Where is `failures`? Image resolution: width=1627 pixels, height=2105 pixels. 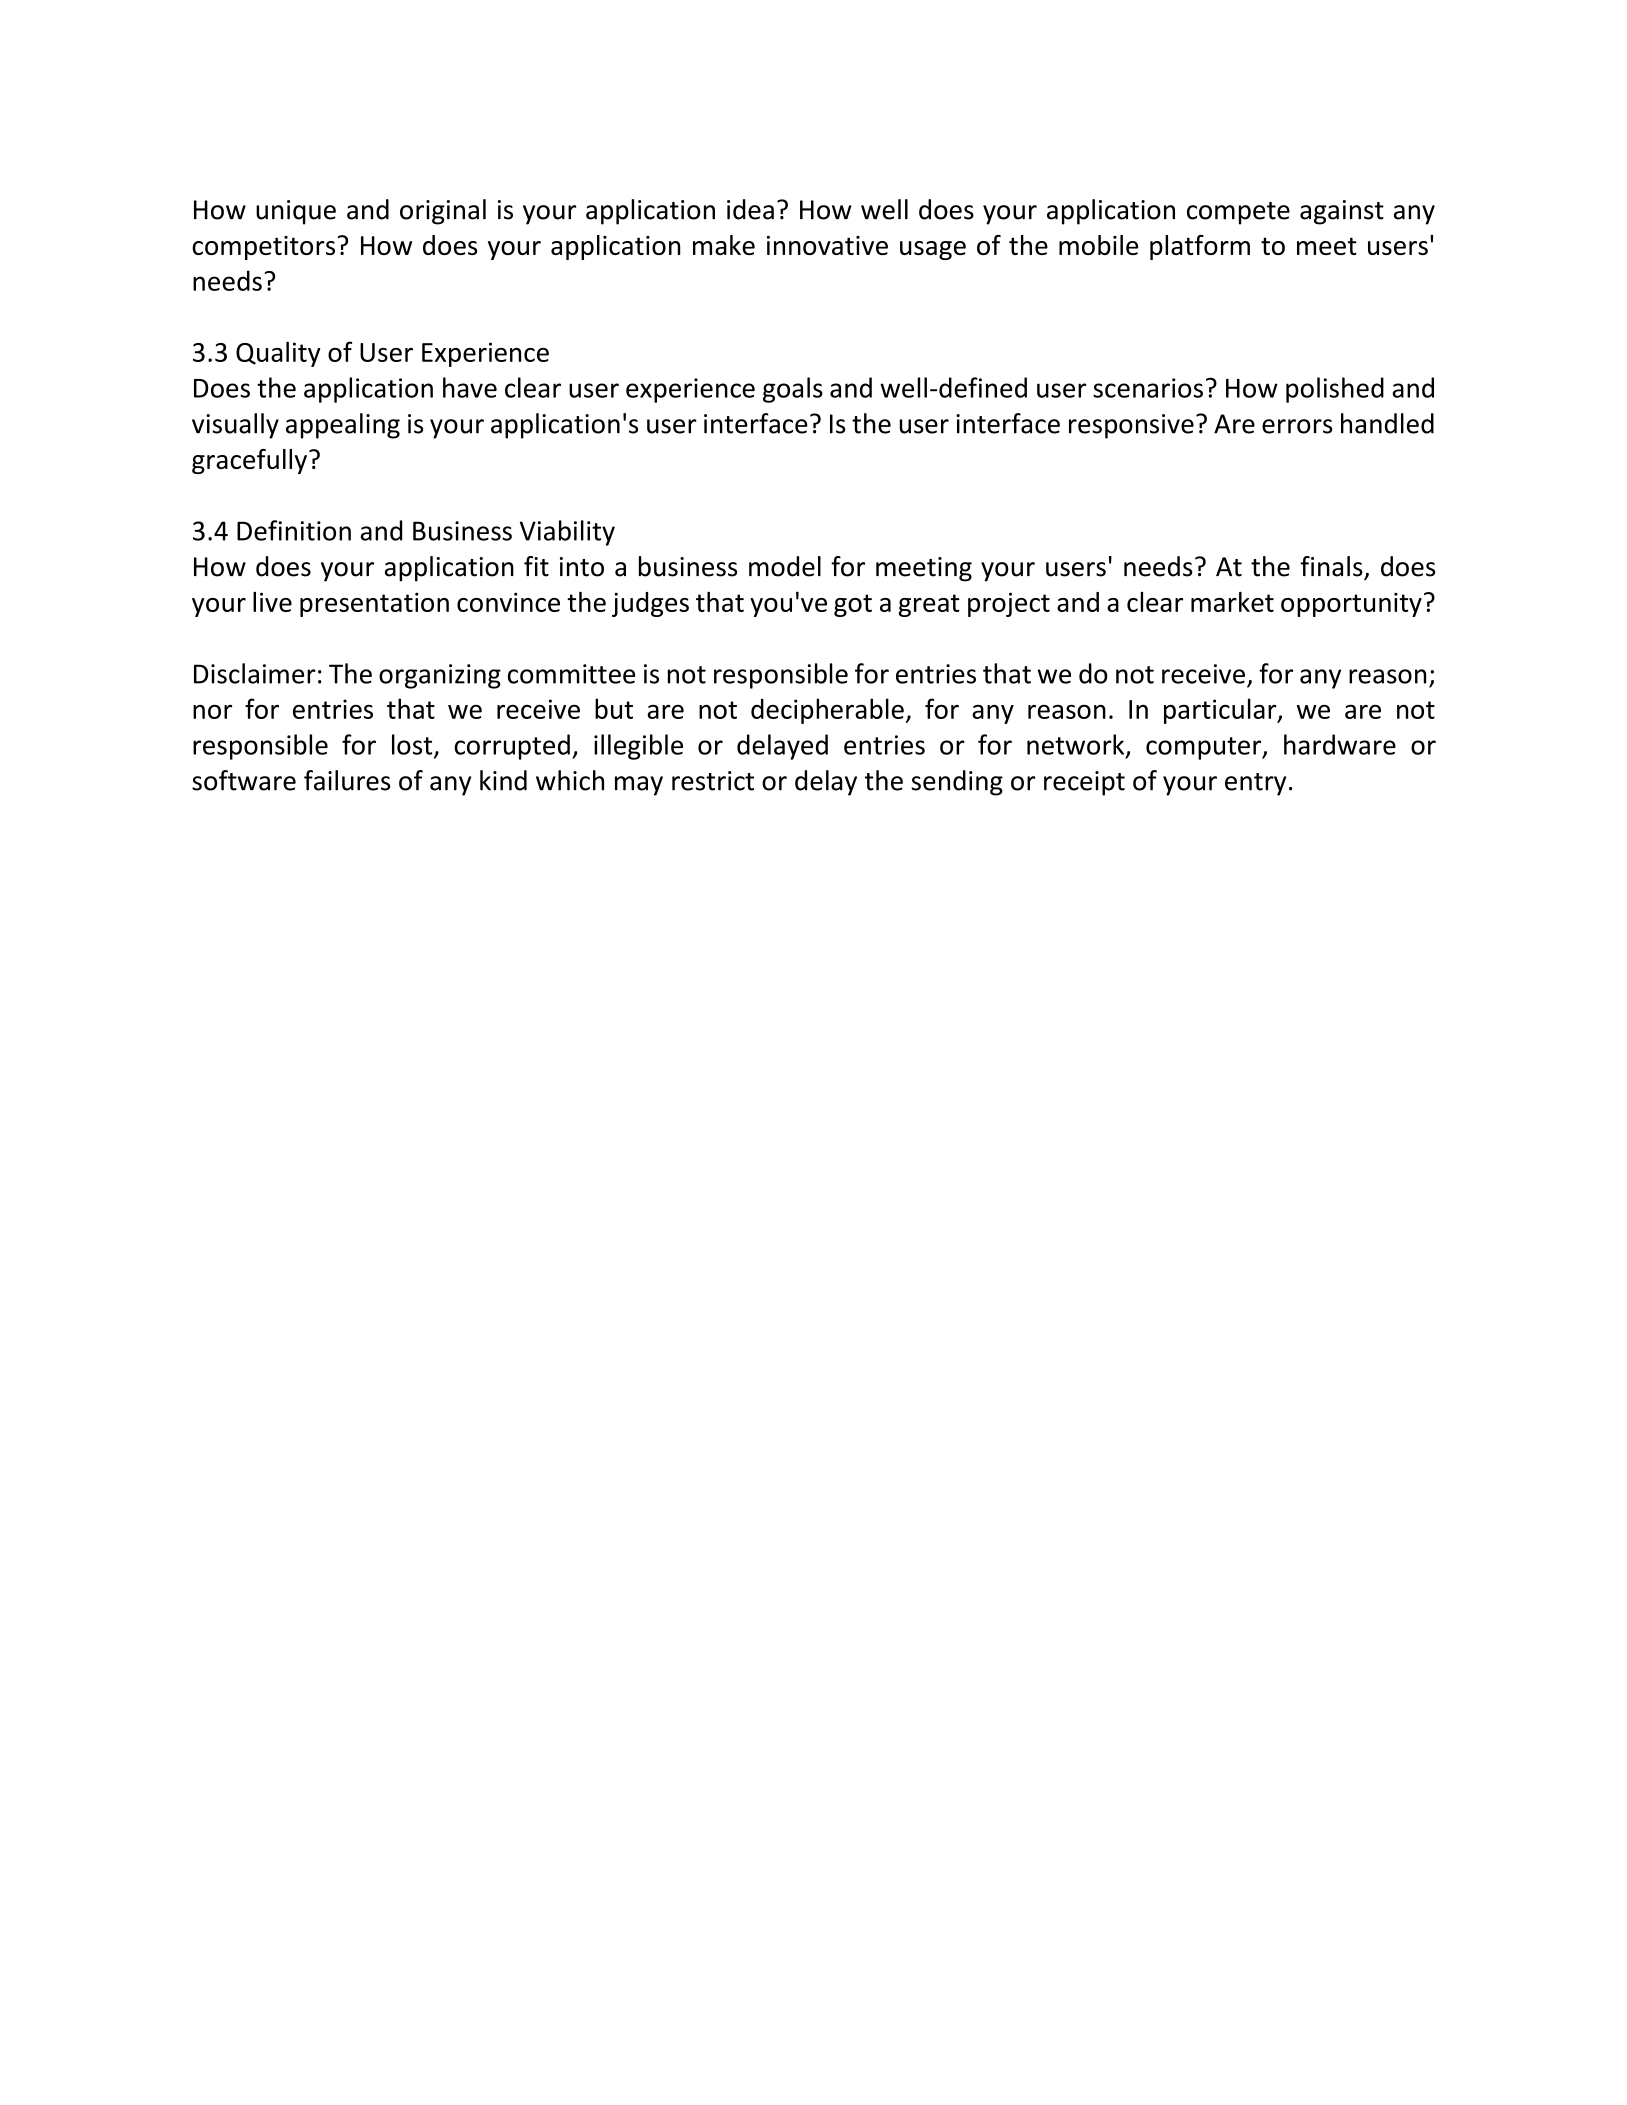 failures is located at coordinates (347, 780).
